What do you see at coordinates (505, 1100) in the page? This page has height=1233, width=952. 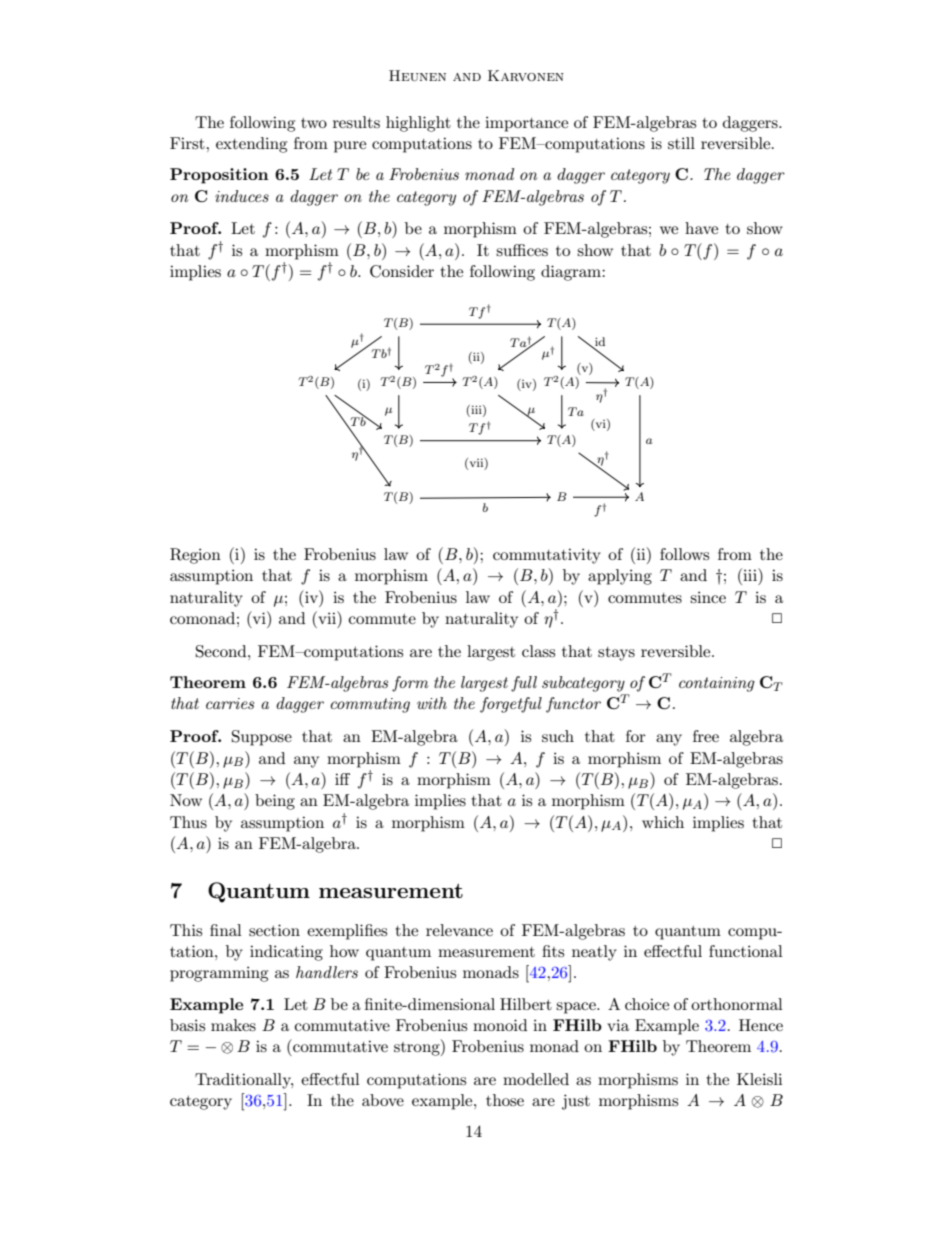 I see `those` at bounding box center [505, 1100].
